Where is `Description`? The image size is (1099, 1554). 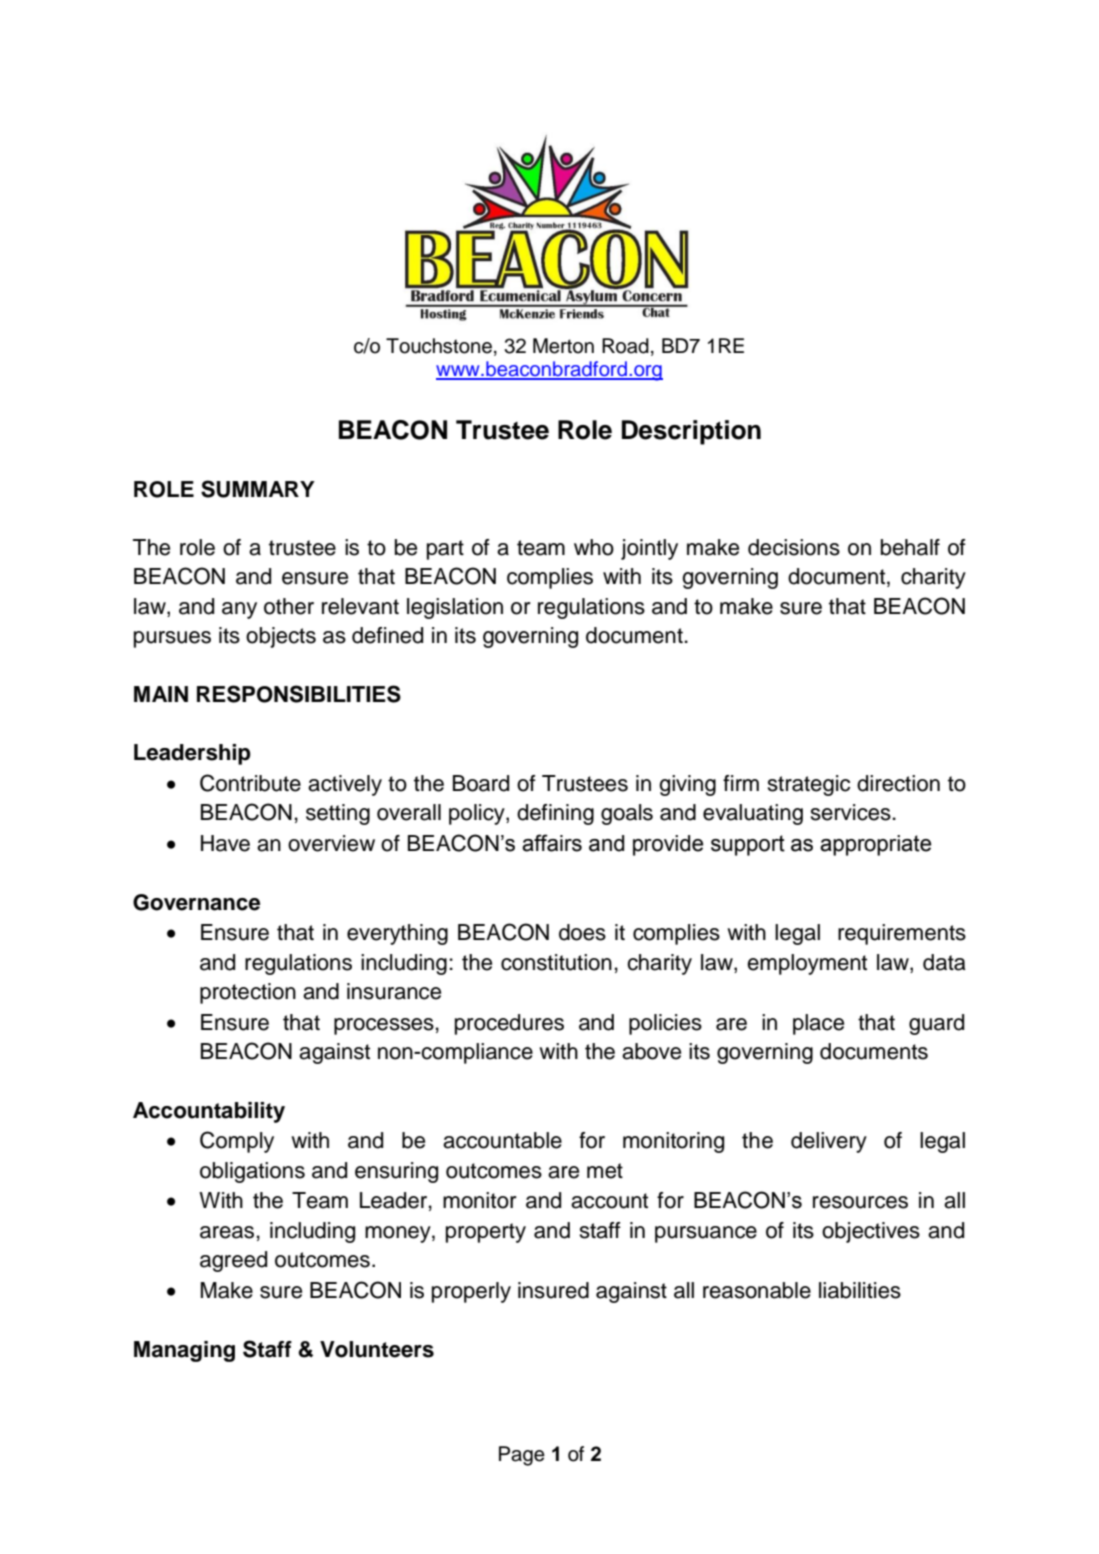
Description is located at coordinates (691, 432).
